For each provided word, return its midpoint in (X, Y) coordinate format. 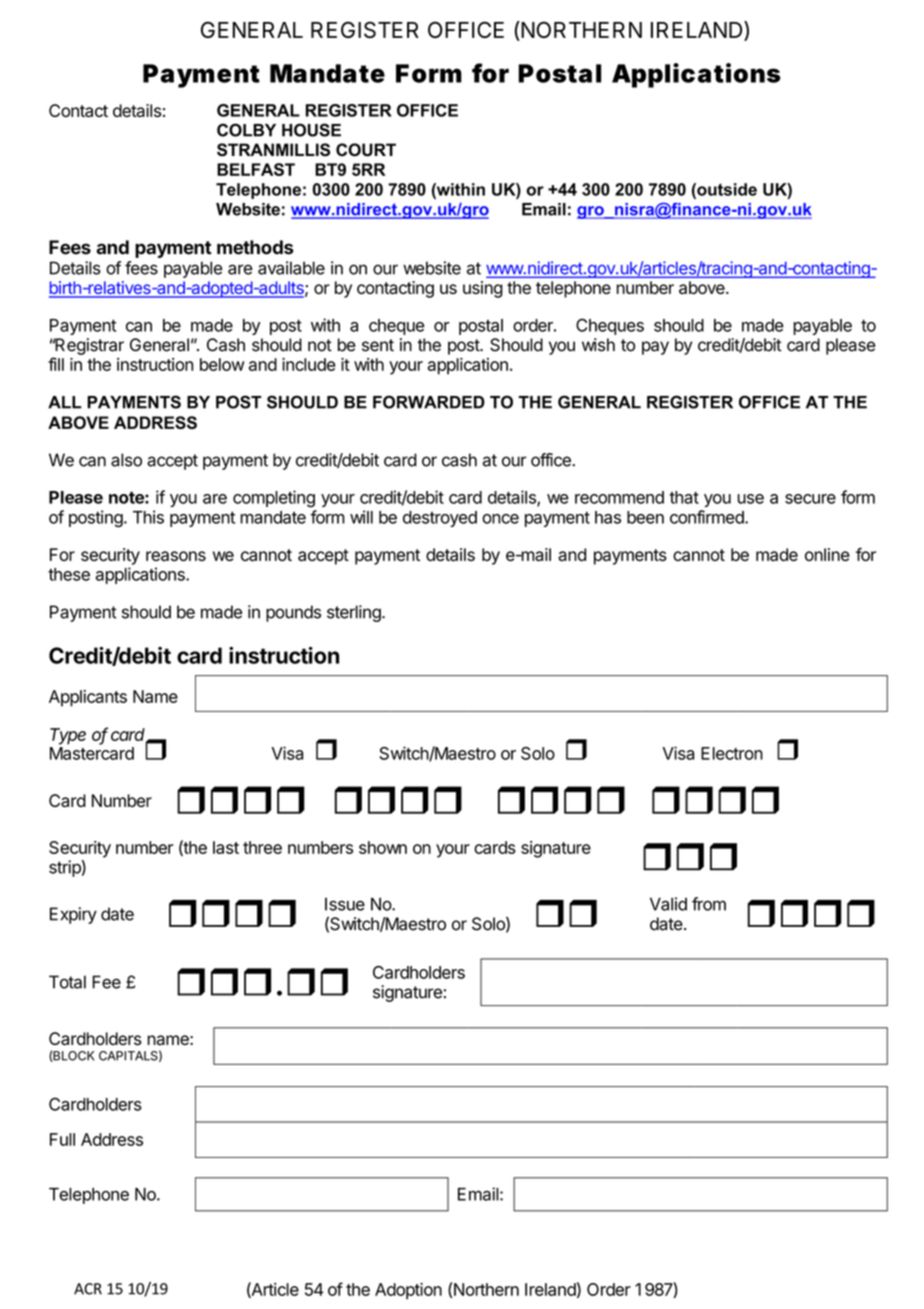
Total (67, 982)
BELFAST (256, 169)
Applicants (88, 698)
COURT (366, 150)
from (709, 904)
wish (598, 345)
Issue (345, 904)
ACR (88, 1289)
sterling (355, 613)
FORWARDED (429, 402)
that (684, 497)
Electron (732, 753)
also (126, 460)
